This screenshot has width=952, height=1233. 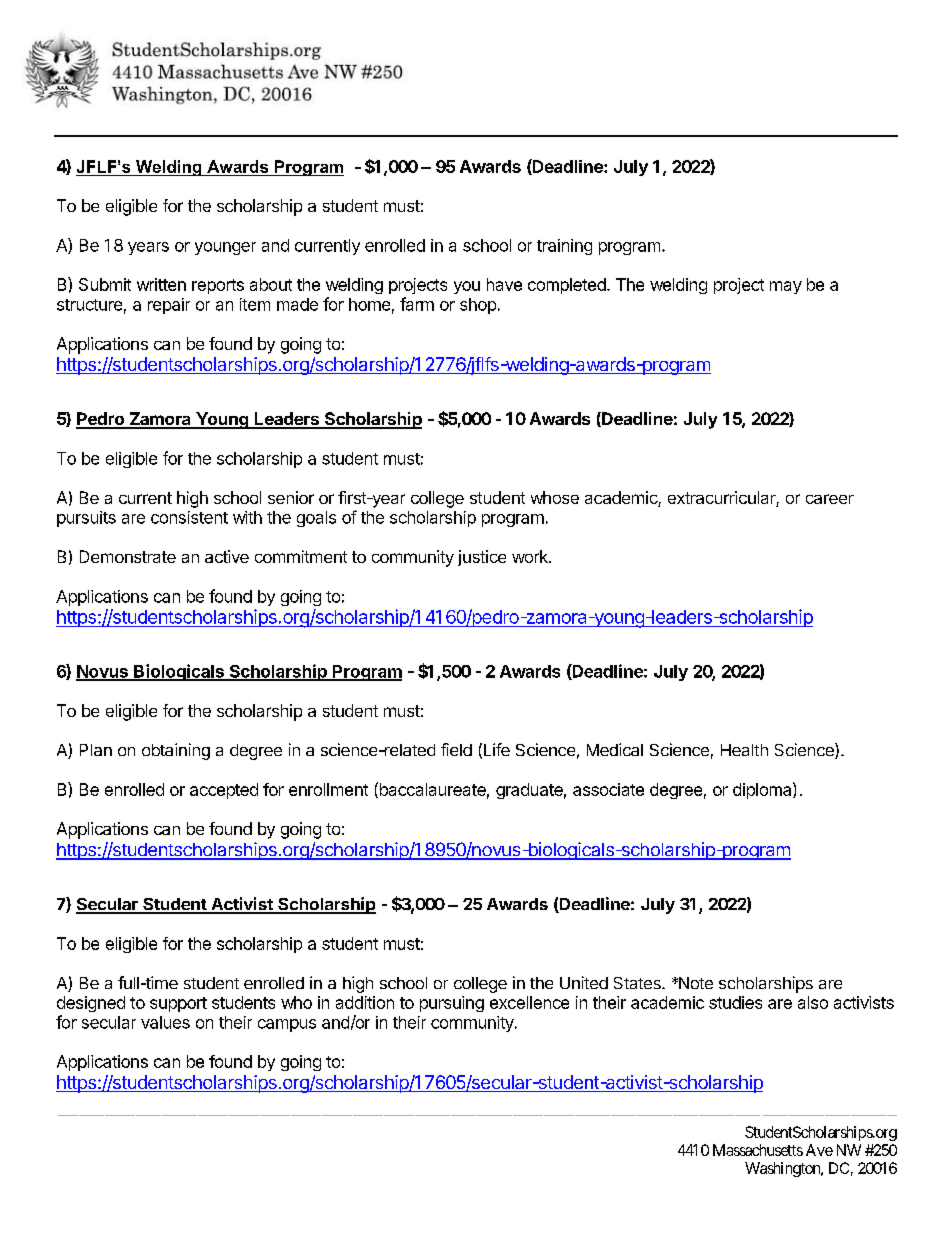 I want to click on consistent, so click(x=189, y=517).
